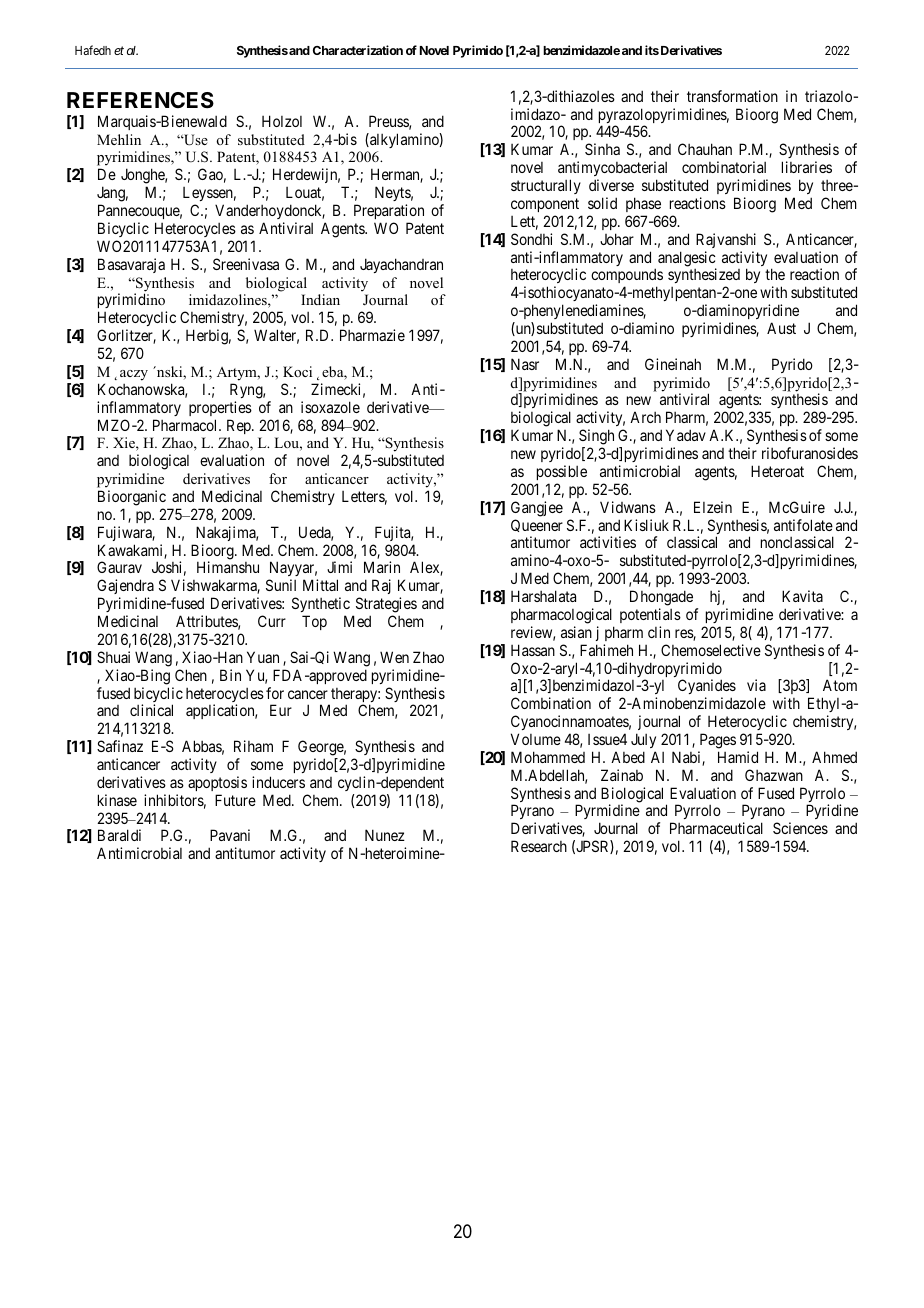 This page has height=1308, width=924. Describe the element at coordinates (235, 800) in the page. I see `Future` at that location.
